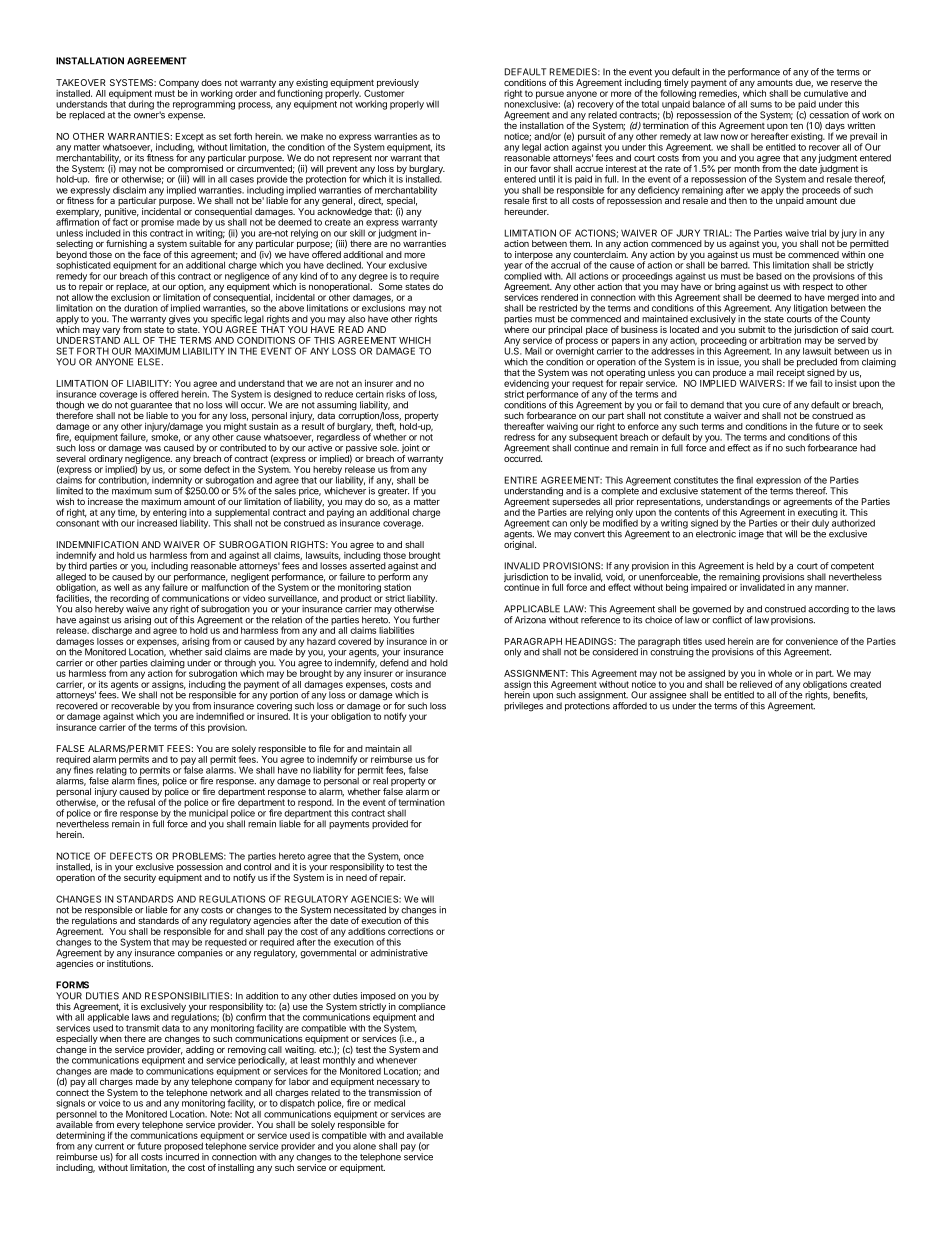 The image size is (952, 1233). Describe the element at coordinates (150, 407) in the page. I see `guarantee` at that location.
